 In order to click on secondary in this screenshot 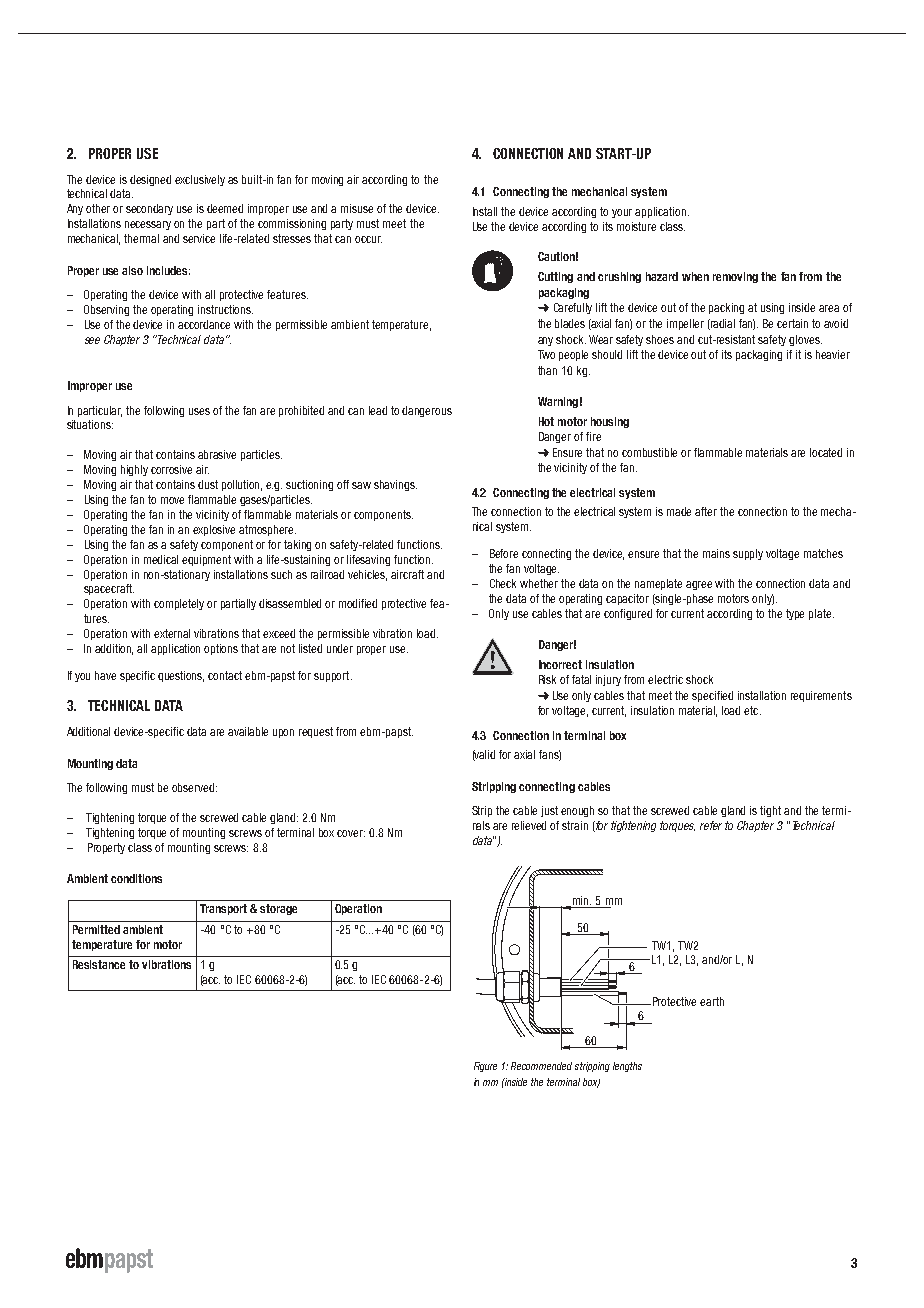, I will do `click(149, 209)`.
